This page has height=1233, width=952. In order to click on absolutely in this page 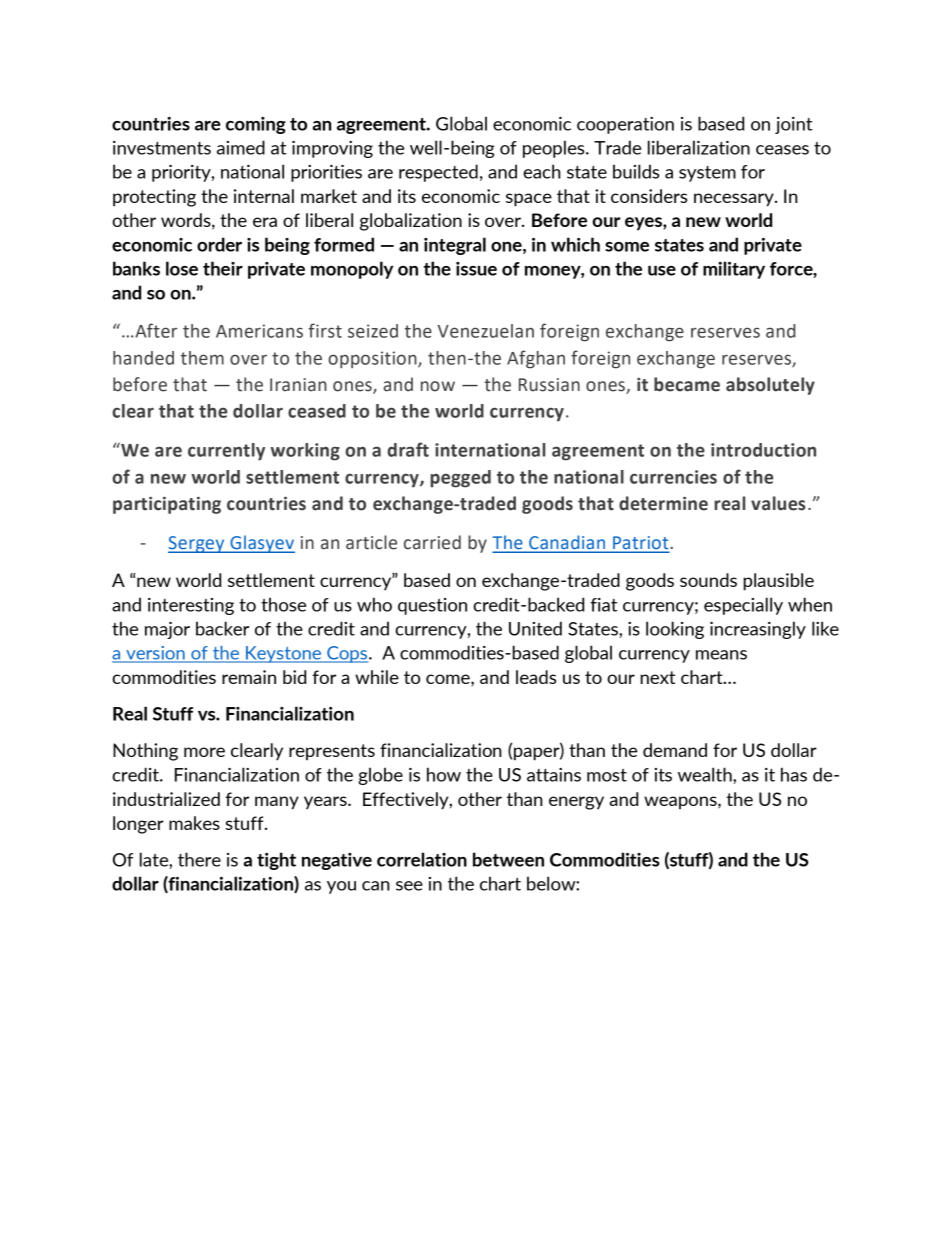, I will do `click(770, 386)`.
